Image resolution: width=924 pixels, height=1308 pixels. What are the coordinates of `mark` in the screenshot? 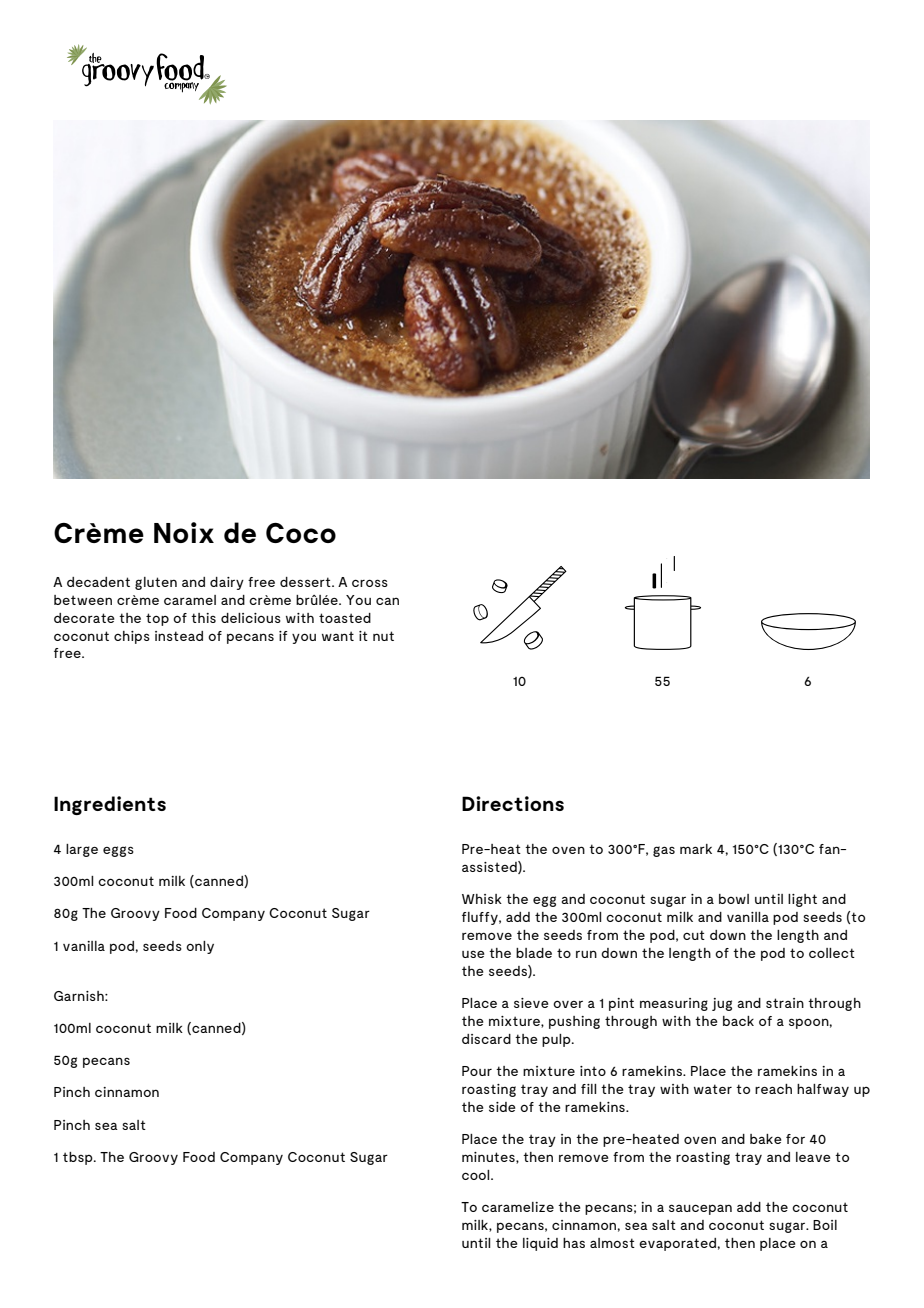 It's located at (696, 849).
